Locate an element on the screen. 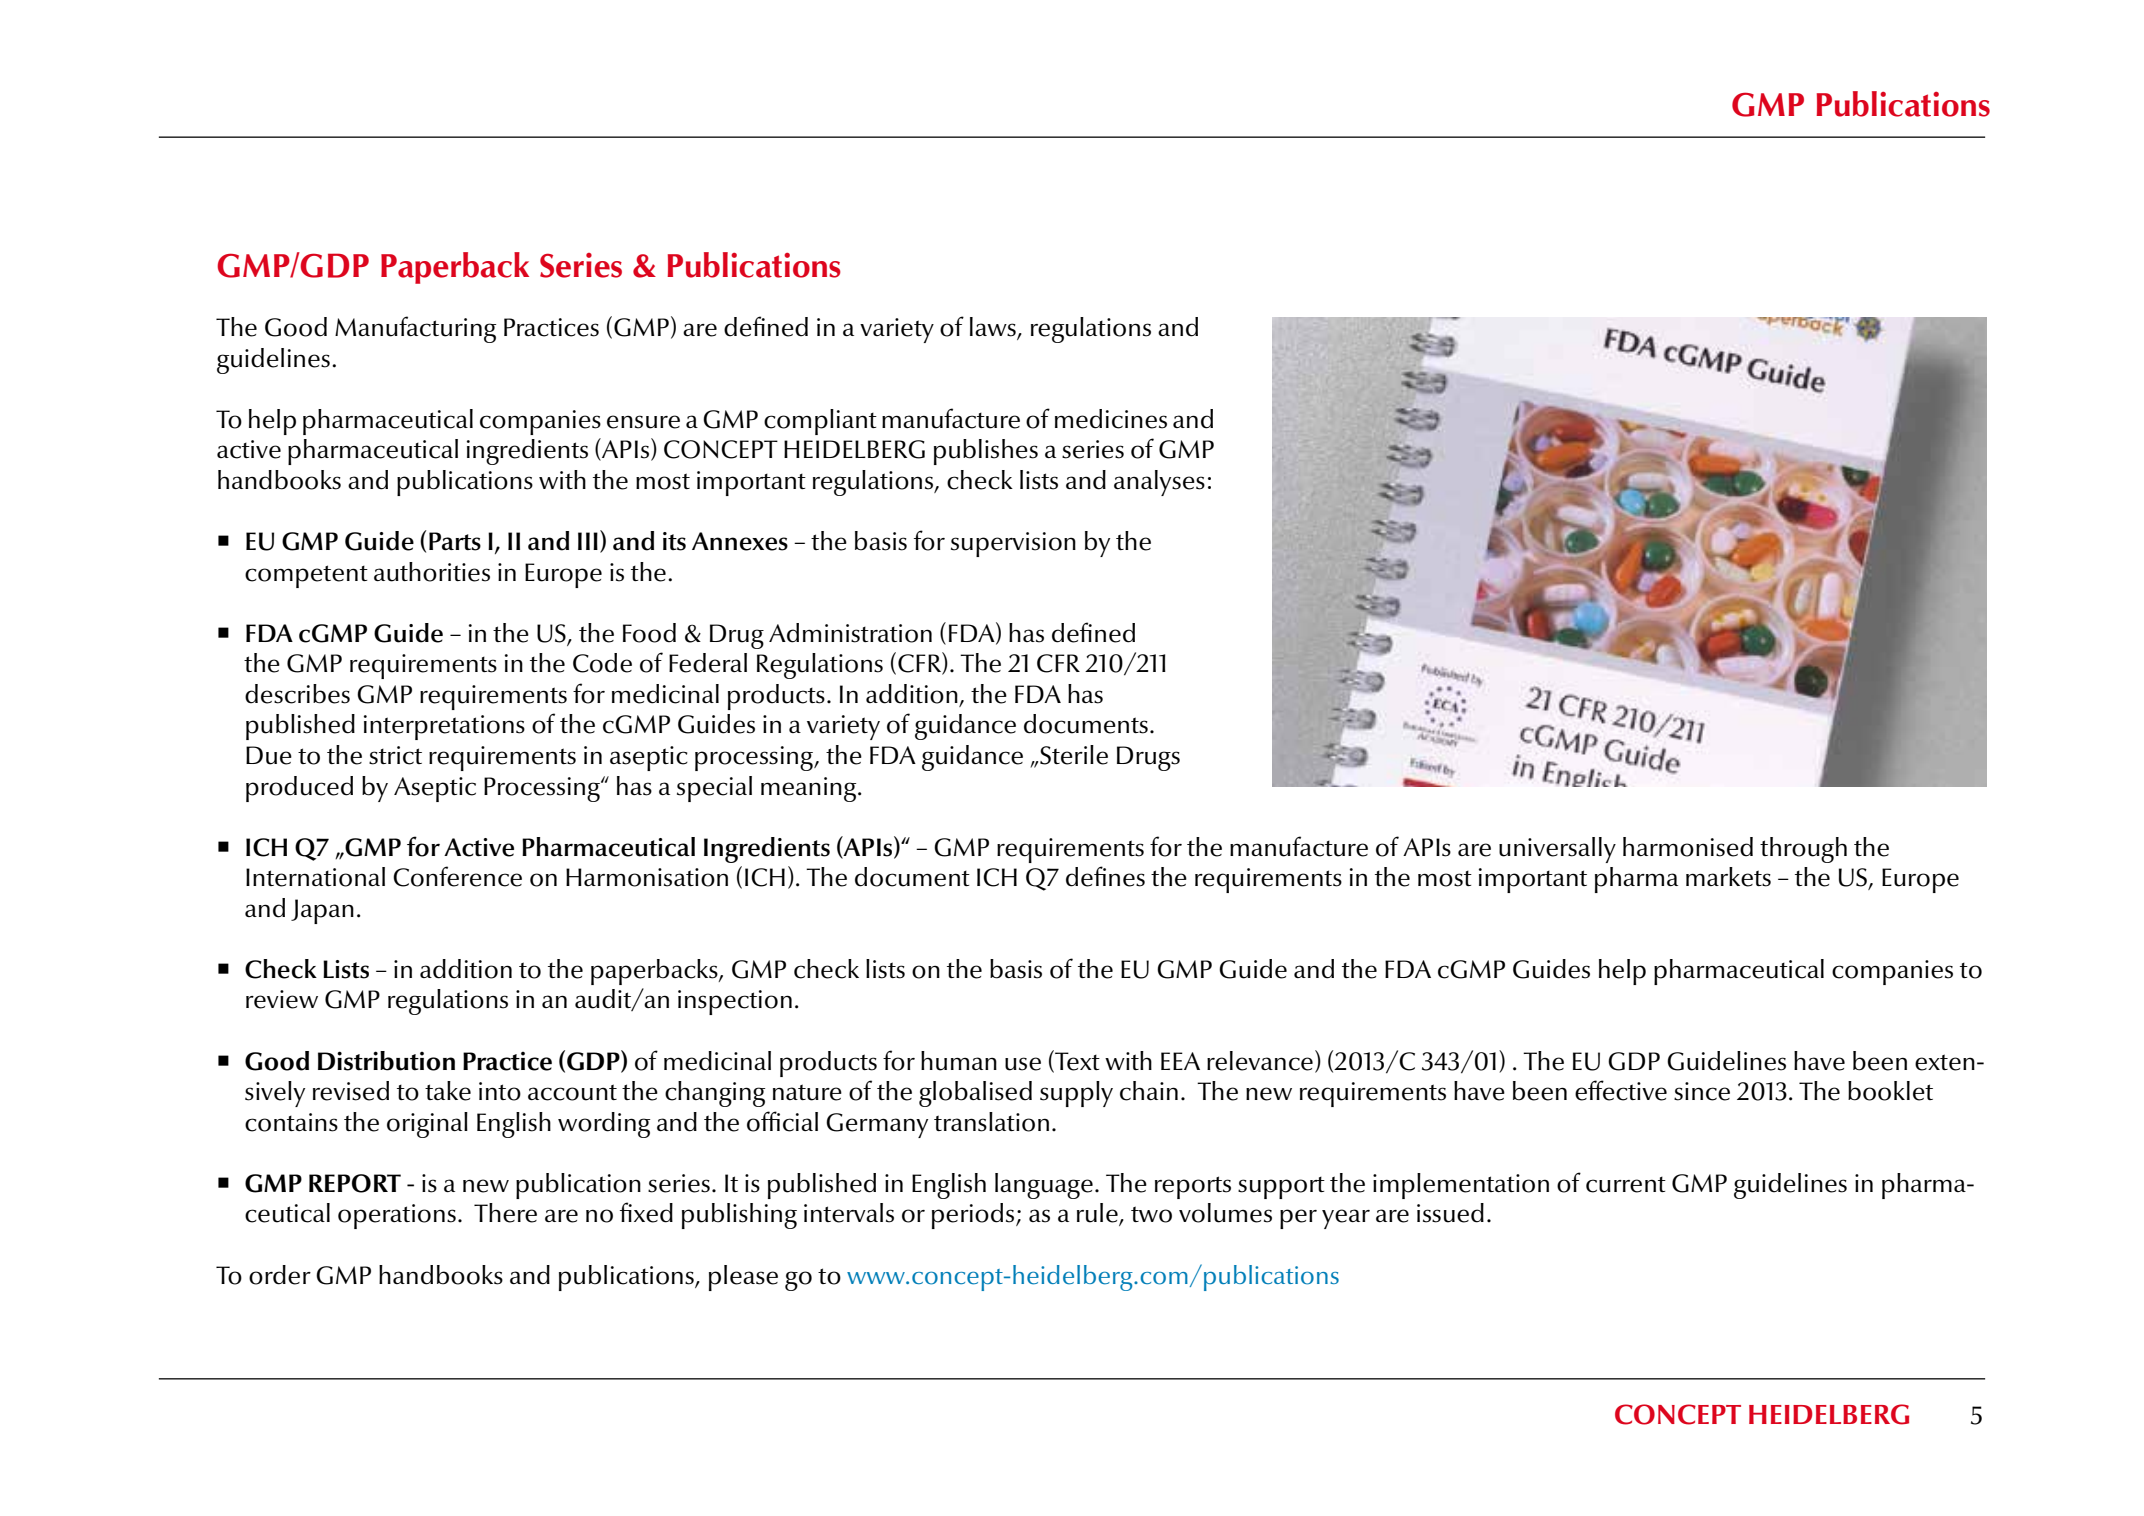 The height and width of the screenshot is (1516, 2144). Manufacturing is located at coordinates (415, 329).
